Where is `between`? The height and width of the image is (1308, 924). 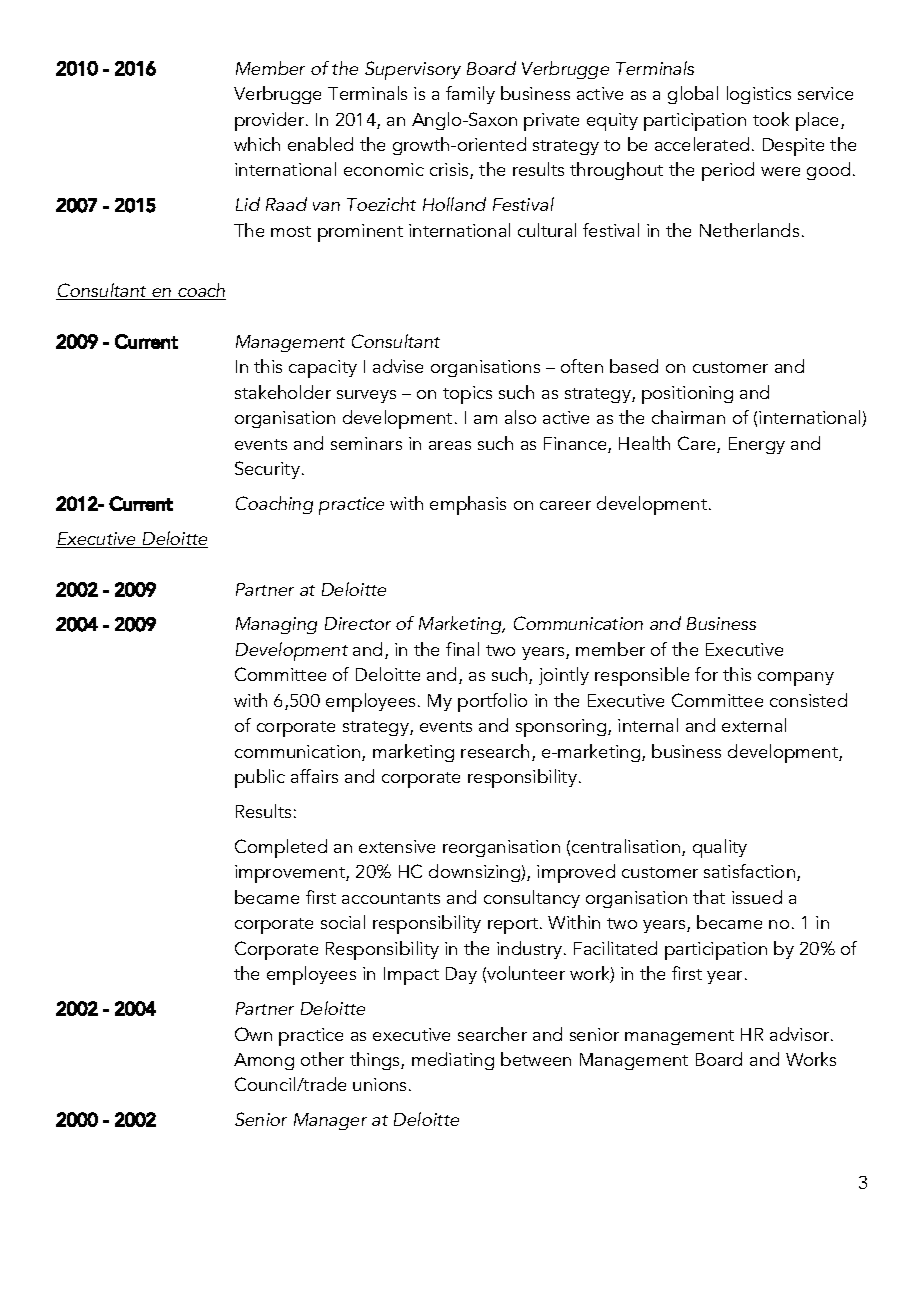
between is located at coordinates (536, 1059).
